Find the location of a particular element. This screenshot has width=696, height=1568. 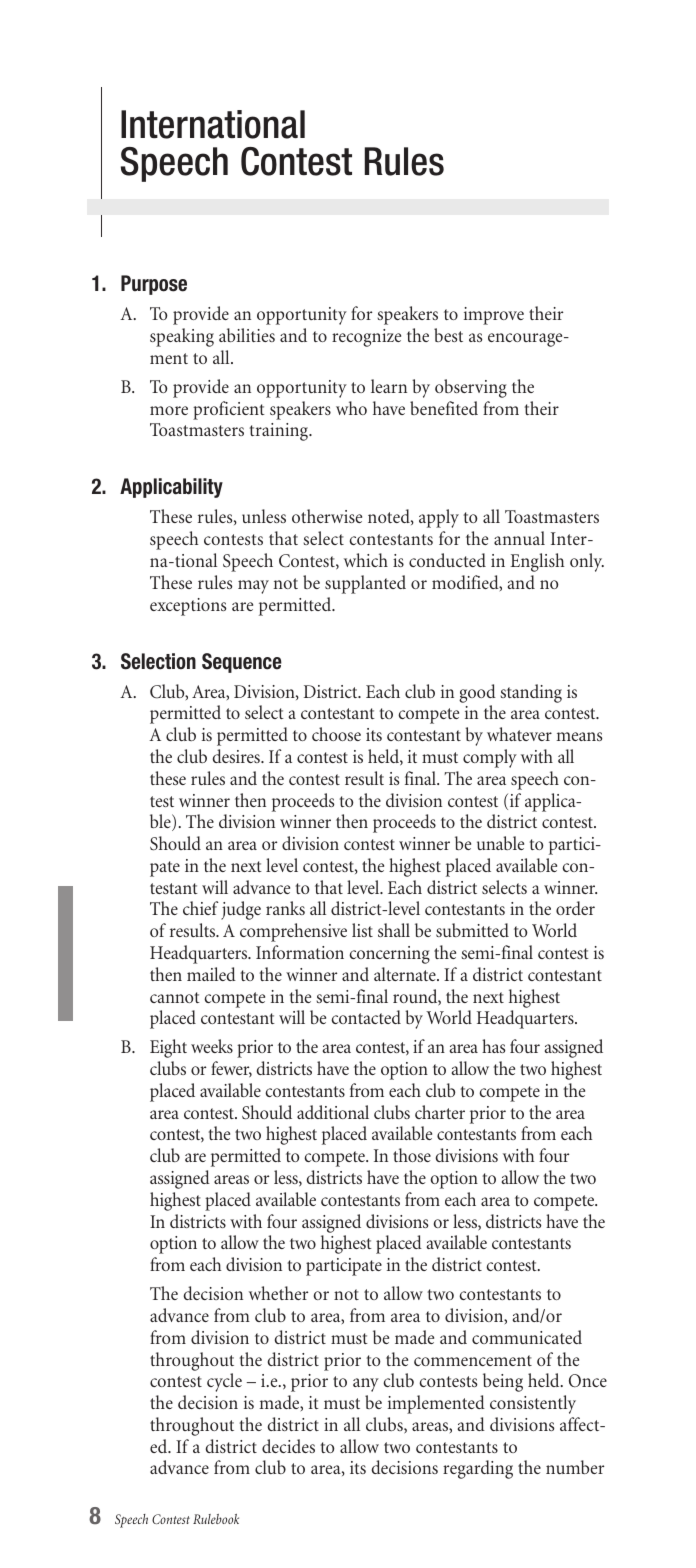

recognize is located at coordinates (366, 338).
